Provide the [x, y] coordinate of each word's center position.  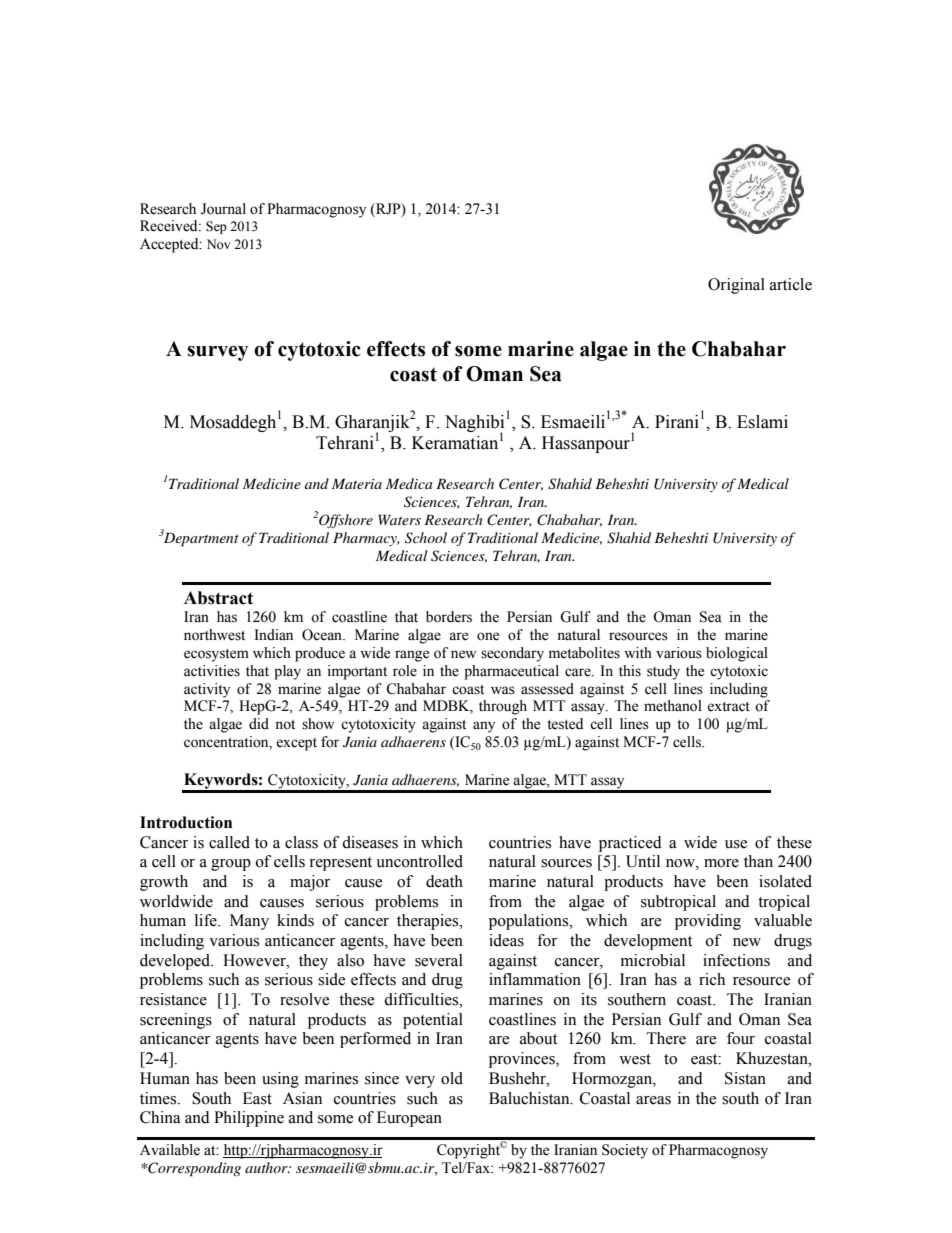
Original [736, 286]
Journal [223, 209]
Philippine [249, 1119]
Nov [218, 244]
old [452, 1078]
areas [653, 1100]
